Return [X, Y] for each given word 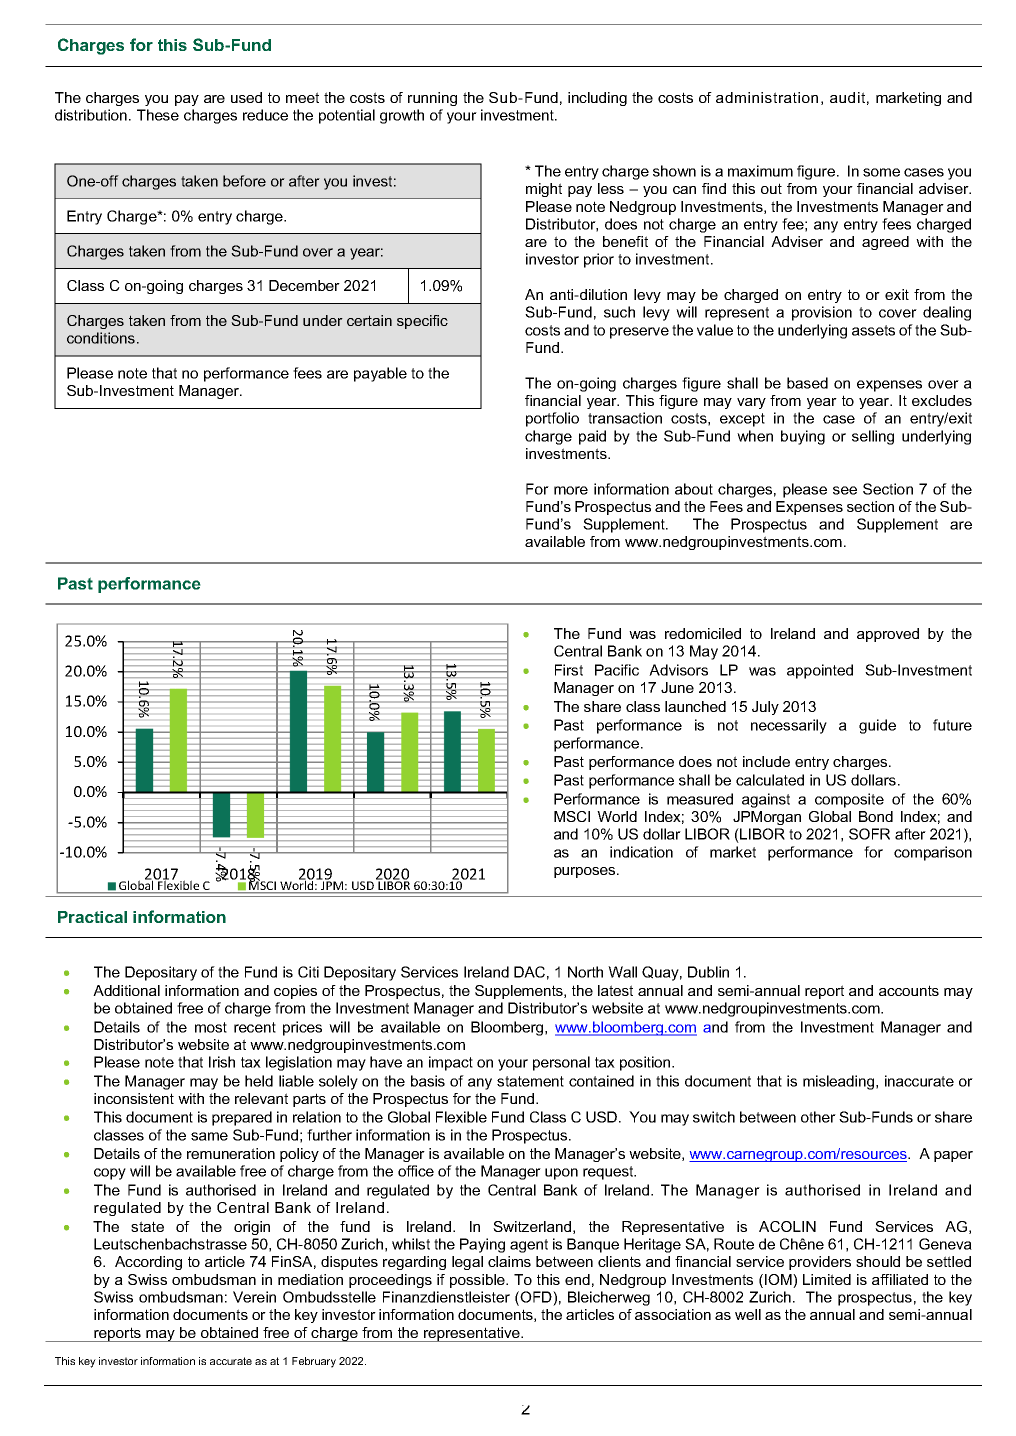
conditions [102, 338]
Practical [92, 917]
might [544, 190]
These [158, 115]
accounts [909, 990]
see [845, 490]
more [571, 490]
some [881, 172]
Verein [254, 1297]
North [585, 972]
